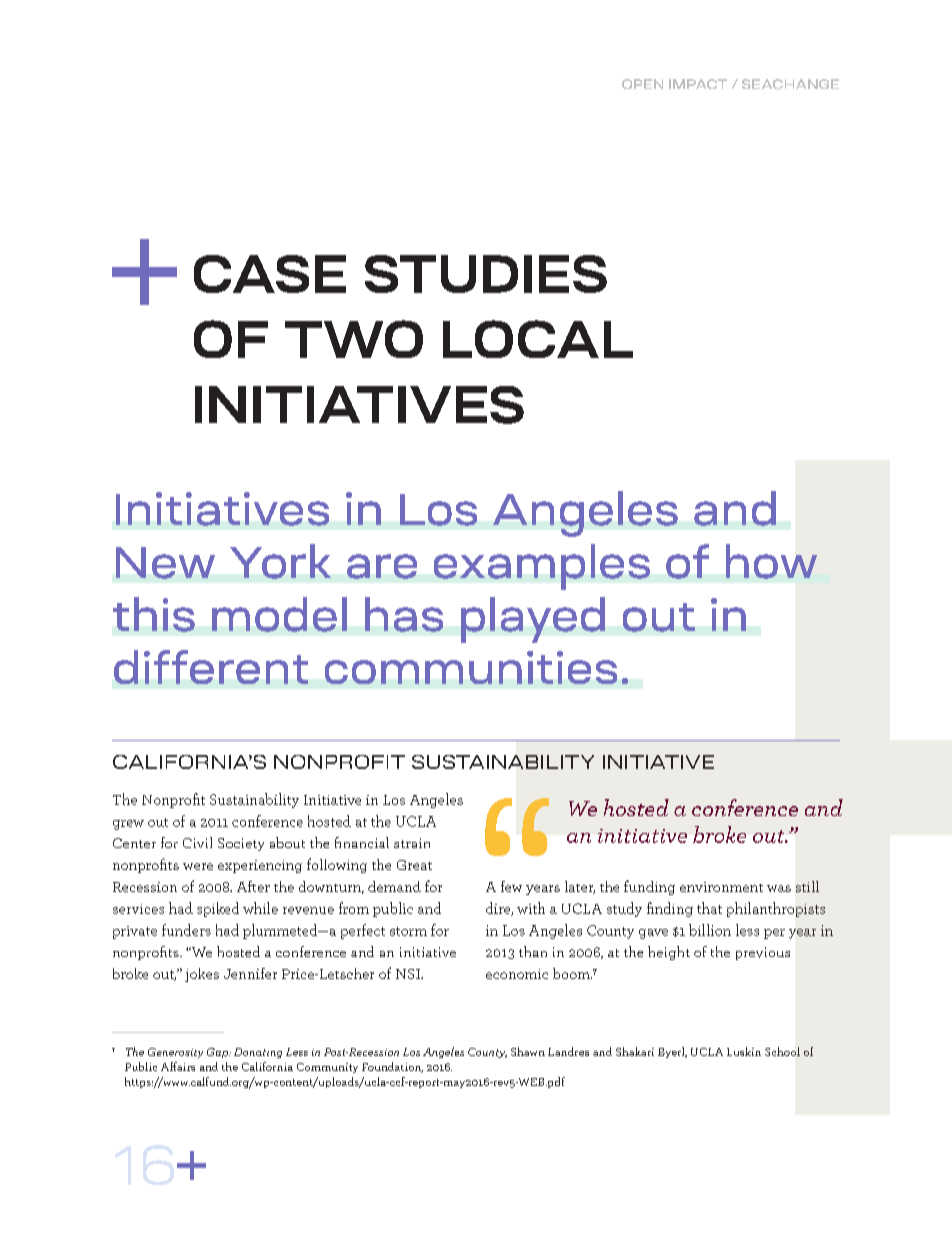 The image size is (952, 1233). What do you see at coordinates (354, 339) in the image?
I see `TWO` at bounding box center [354, 339].
